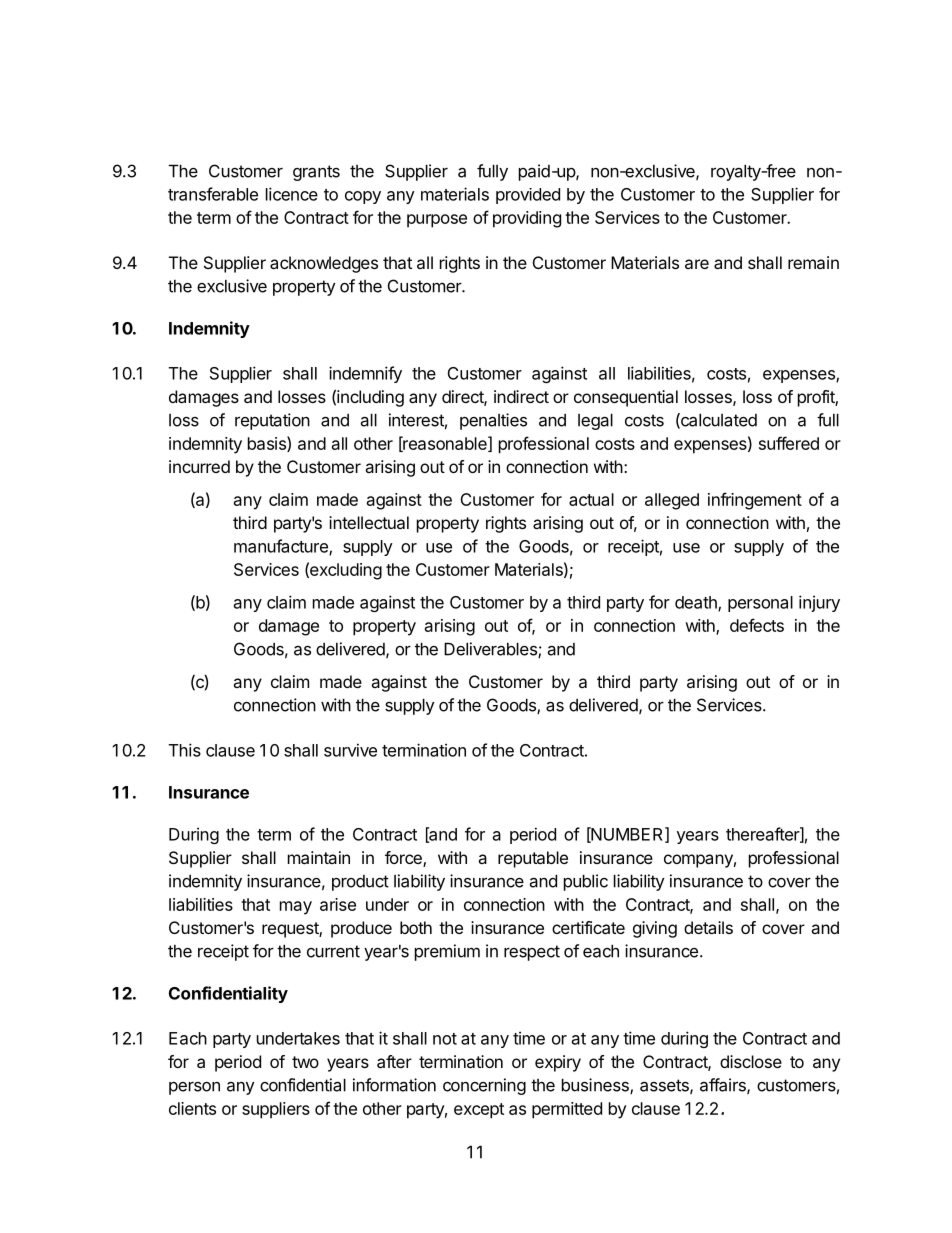 Image resolution: width=952 pixels, height=1233 pixels. Describe the element at coordinates (282, 547) in the screenshot. I see `manufacture` at that location.
